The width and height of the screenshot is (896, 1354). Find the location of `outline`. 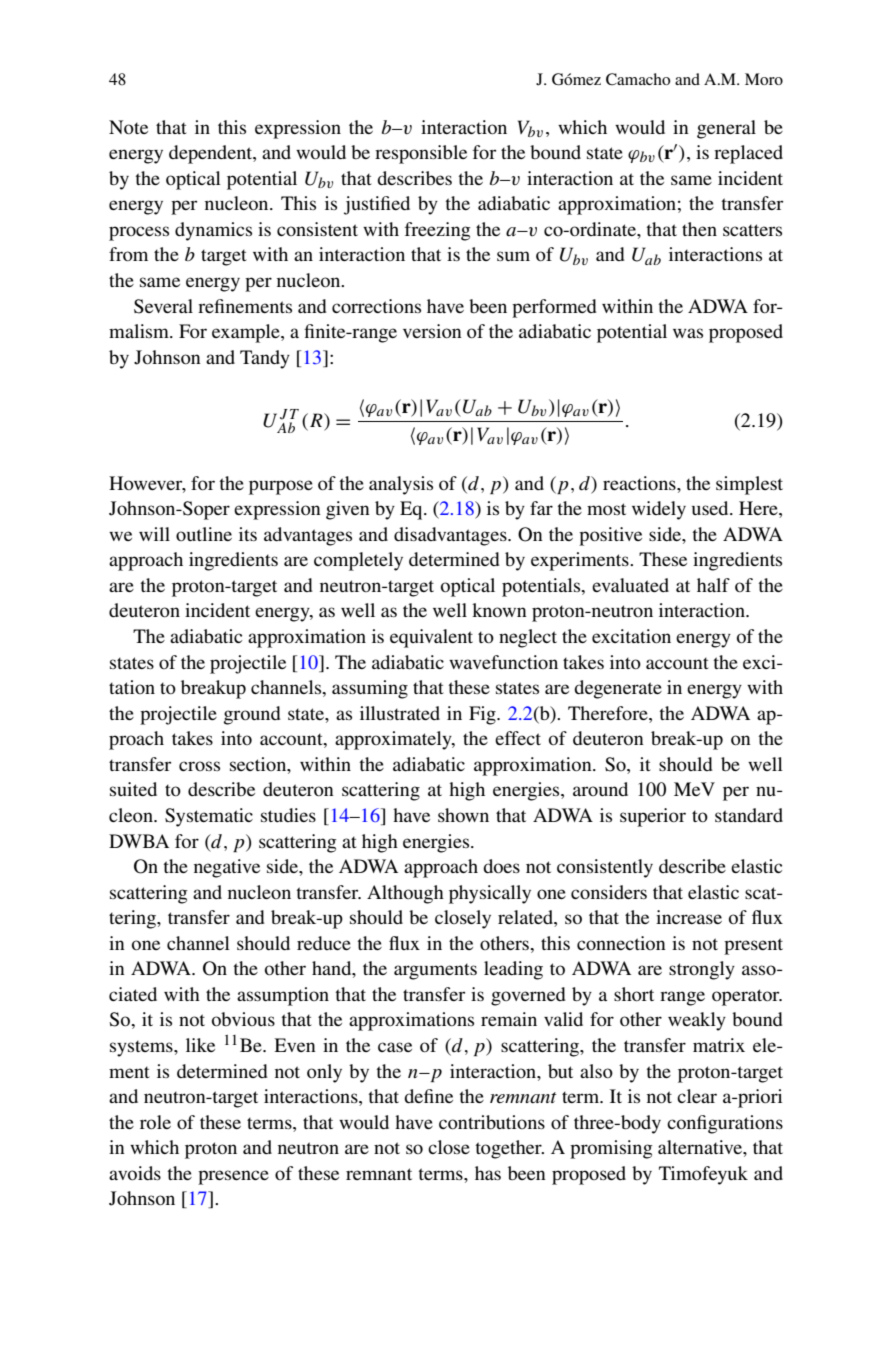

outline is located at coordinates (204, 534).
